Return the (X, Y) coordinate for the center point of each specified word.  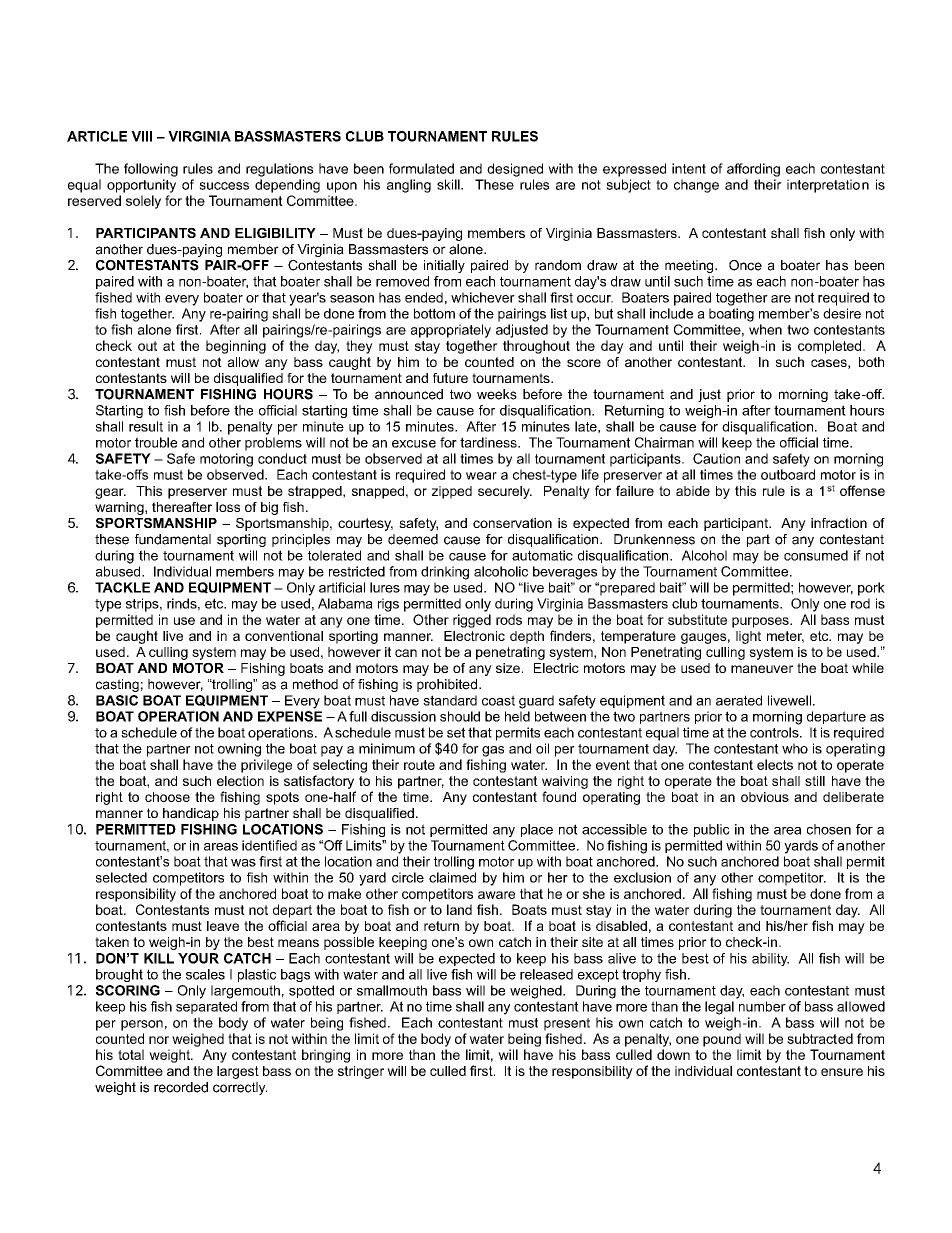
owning (239, 750)
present (567, 1024)
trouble (156, 442)
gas (493, 751)
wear (481, 476)
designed (515, 170)
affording (753, 170)
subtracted (820, 1038)
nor (159, 1040)
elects (775, 764)
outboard (788, 474)
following (151, 170)
